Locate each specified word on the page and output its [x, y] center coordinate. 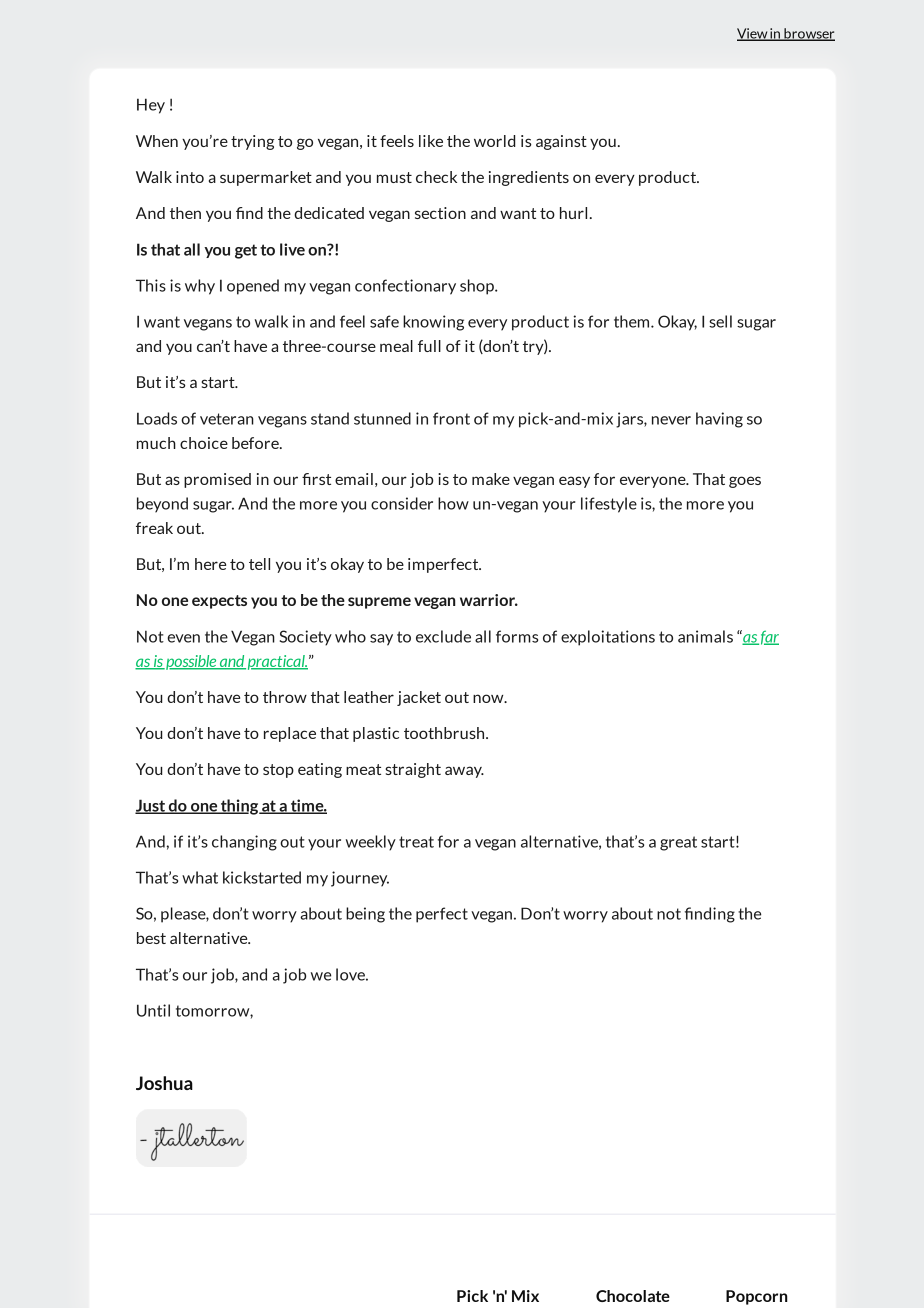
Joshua [164, 1083]
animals [705, 636]
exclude [443, 636]
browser [808, 34]
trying [252, 142]
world [495, 141]
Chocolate [633, 1296]
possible [191, 662]
